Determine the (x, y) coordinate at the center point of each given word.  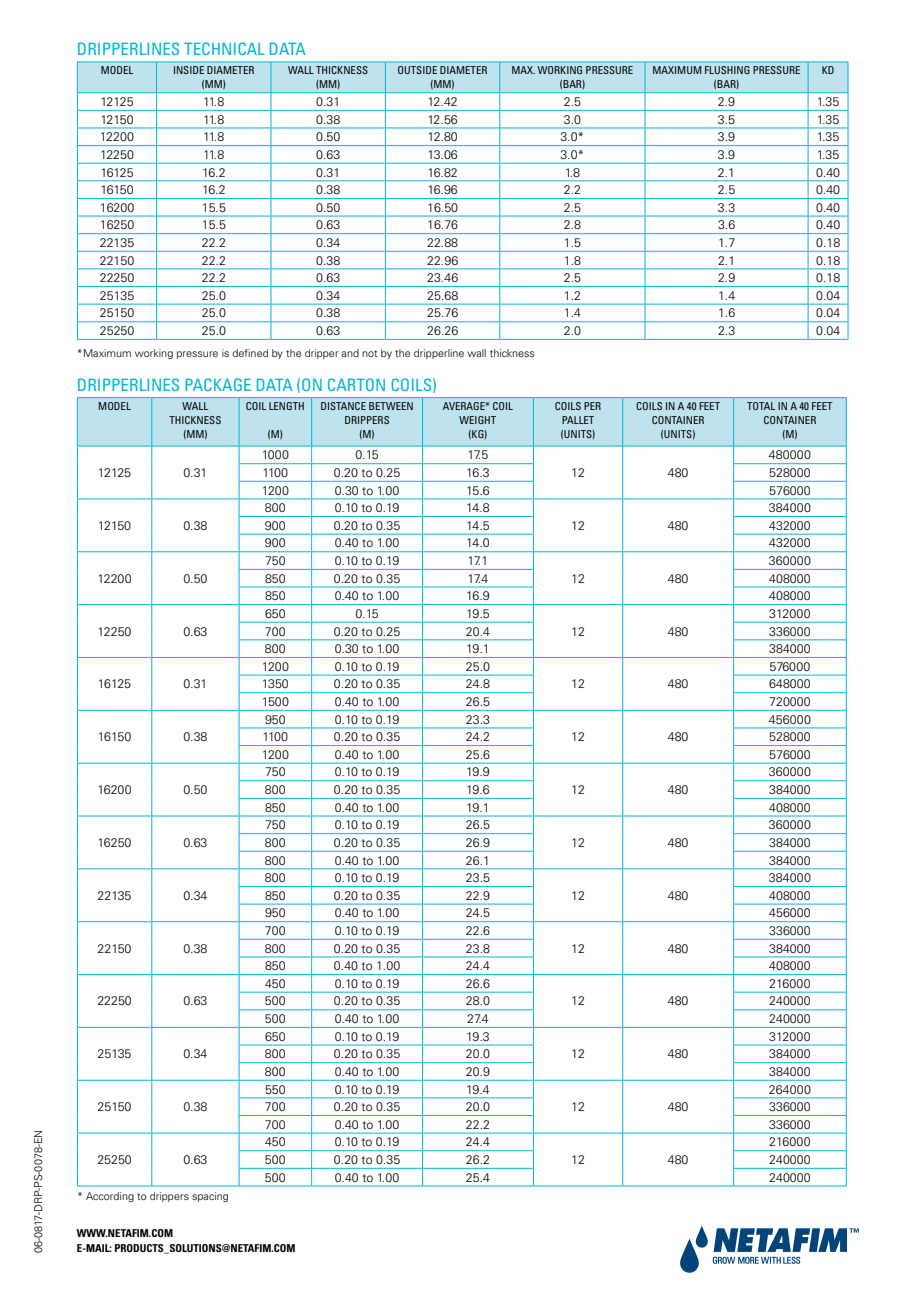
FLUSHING (727, 70)
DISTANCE (343, 406)
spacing (210, 1197)
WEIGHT (477, 420)
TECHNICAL (224, 48)
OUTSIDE (417, 70)
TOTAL (761, 406)
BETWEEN (391, 406)
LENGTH (286, 406)
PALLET (578, 420)
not (369, 353)
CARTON (356, 384)
